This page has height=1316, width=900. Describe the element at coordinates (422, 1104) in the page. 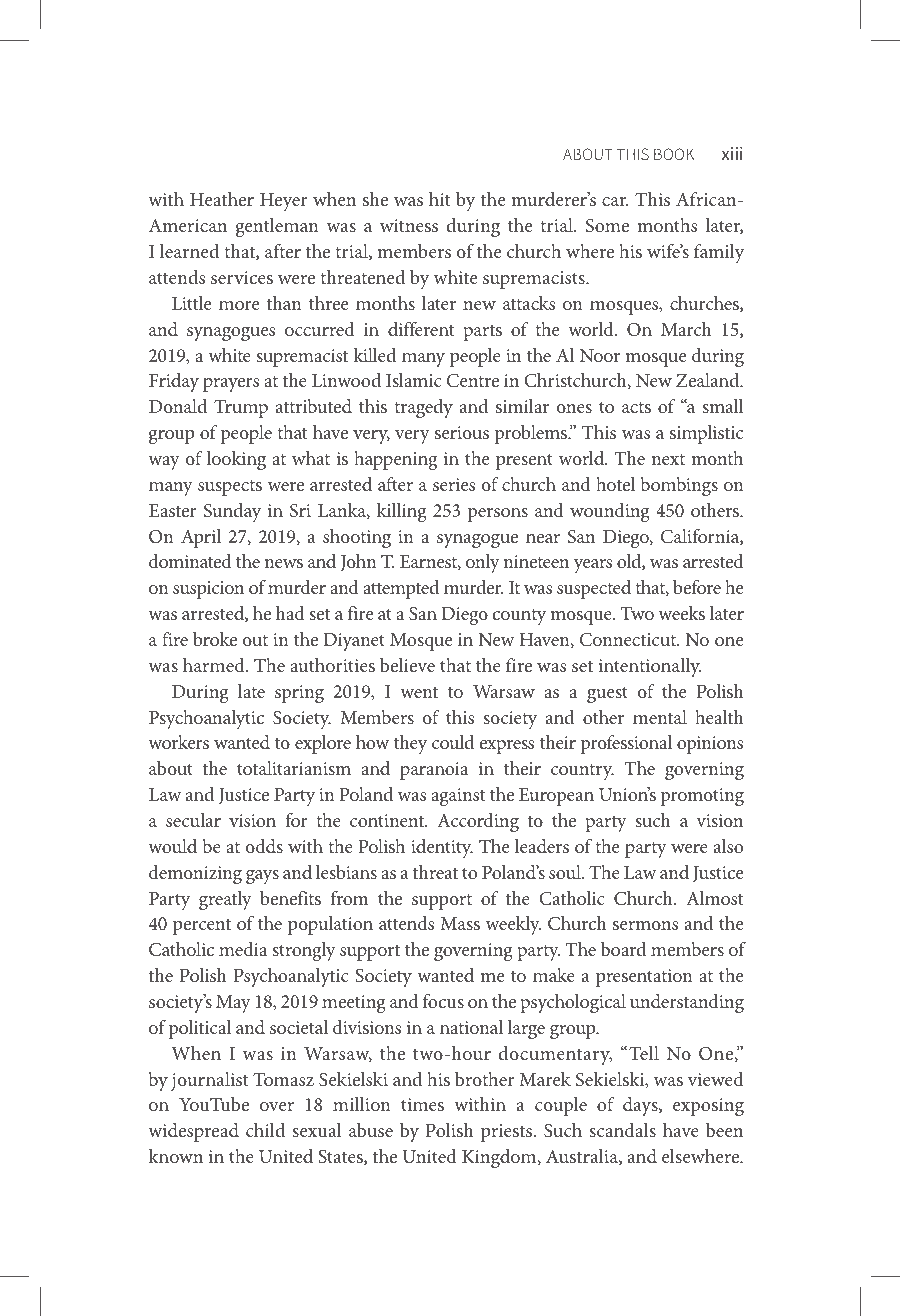

I see `times` at that location.
